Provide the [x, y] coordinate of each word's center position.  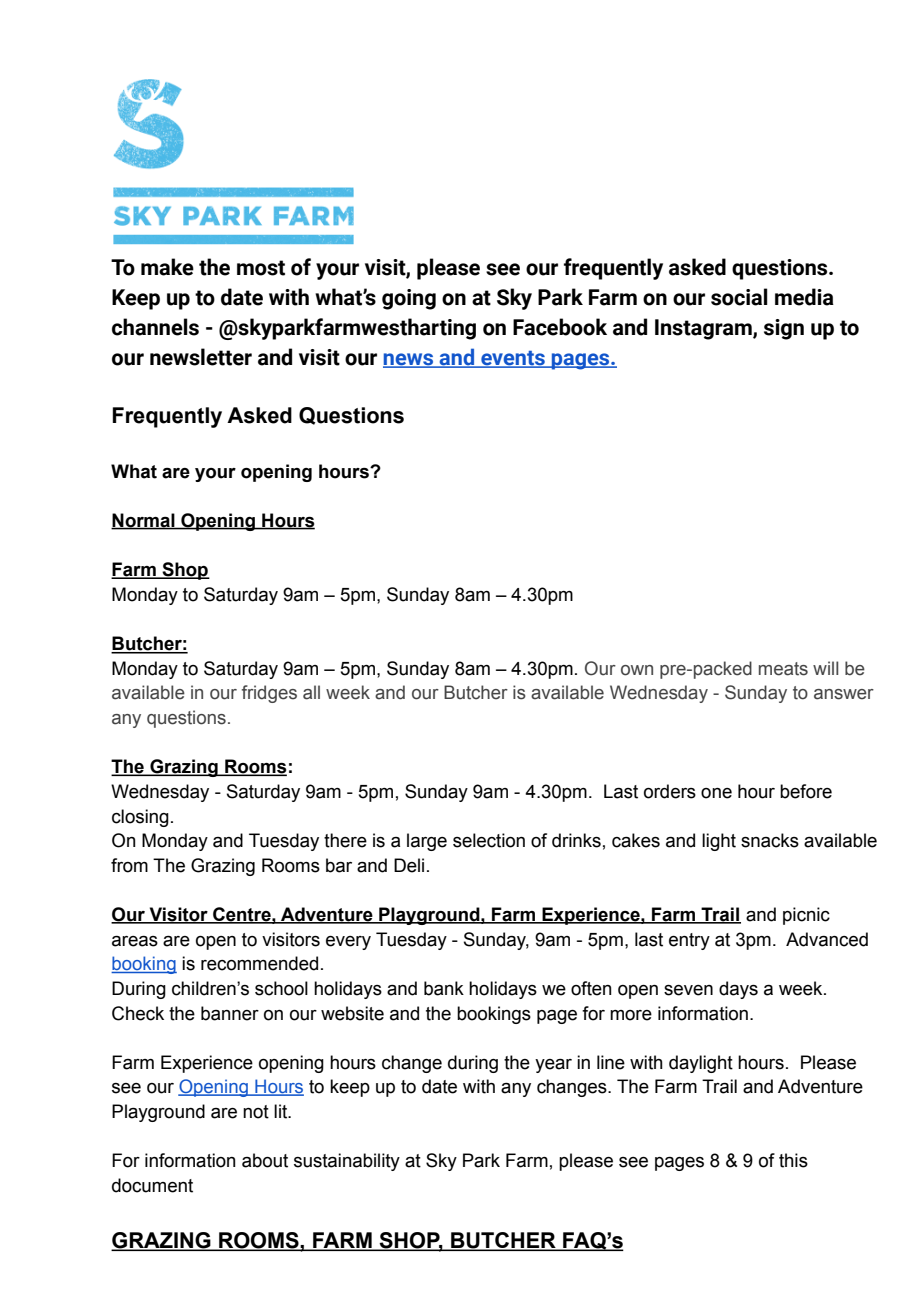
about [265, 1160]
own [637, 670]
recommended [259, 963]
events [513, 359]
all [311, 692]
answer [844, 694]
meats [783, 669]
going [409, 299]
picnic [806, 916]
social [739, 297]
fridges [269, 694]
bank [444, 988]
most [261, 268]
